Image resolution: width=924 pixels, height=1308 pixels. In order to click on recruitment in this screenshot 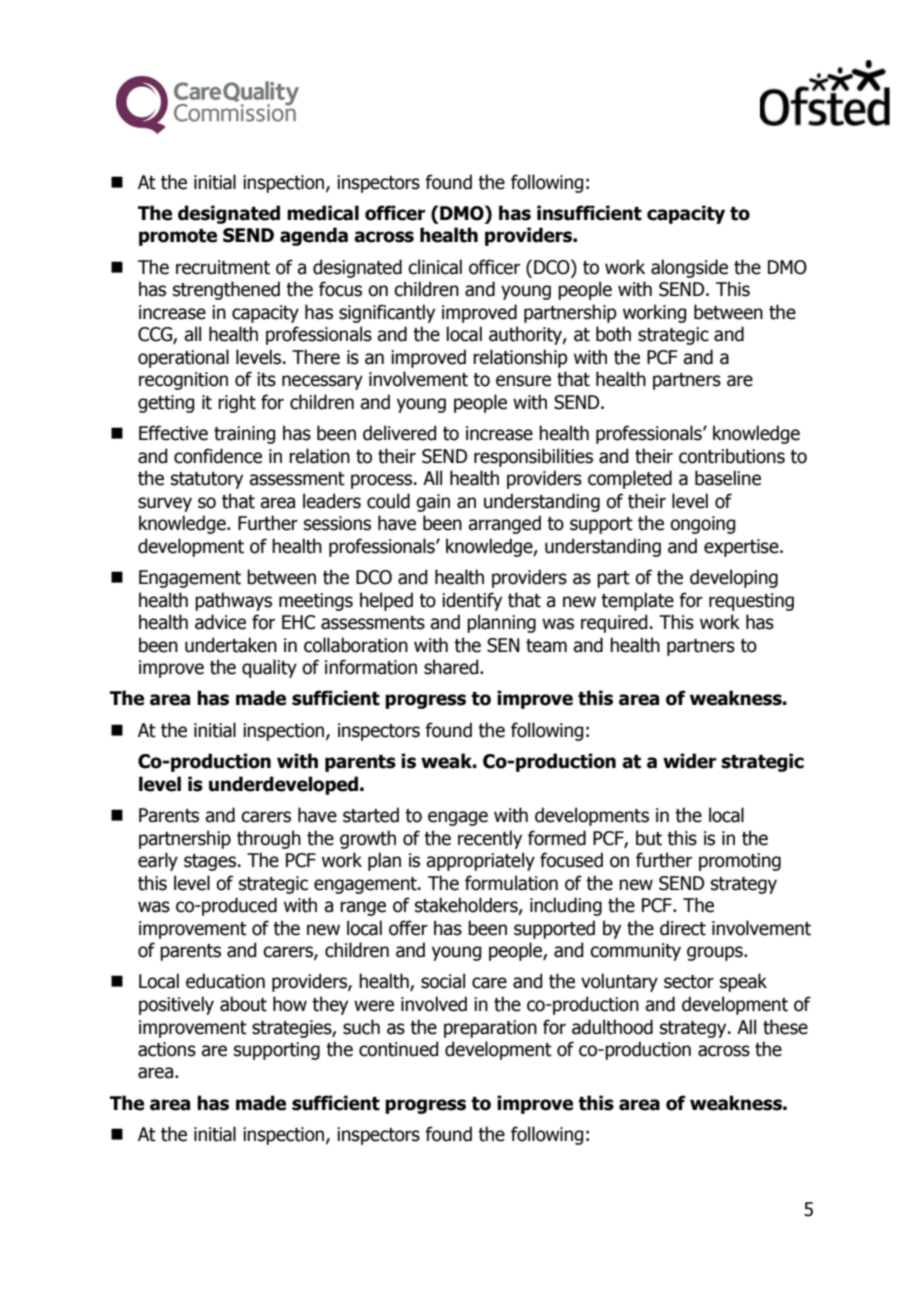, I will do `click(223, 267)`.
